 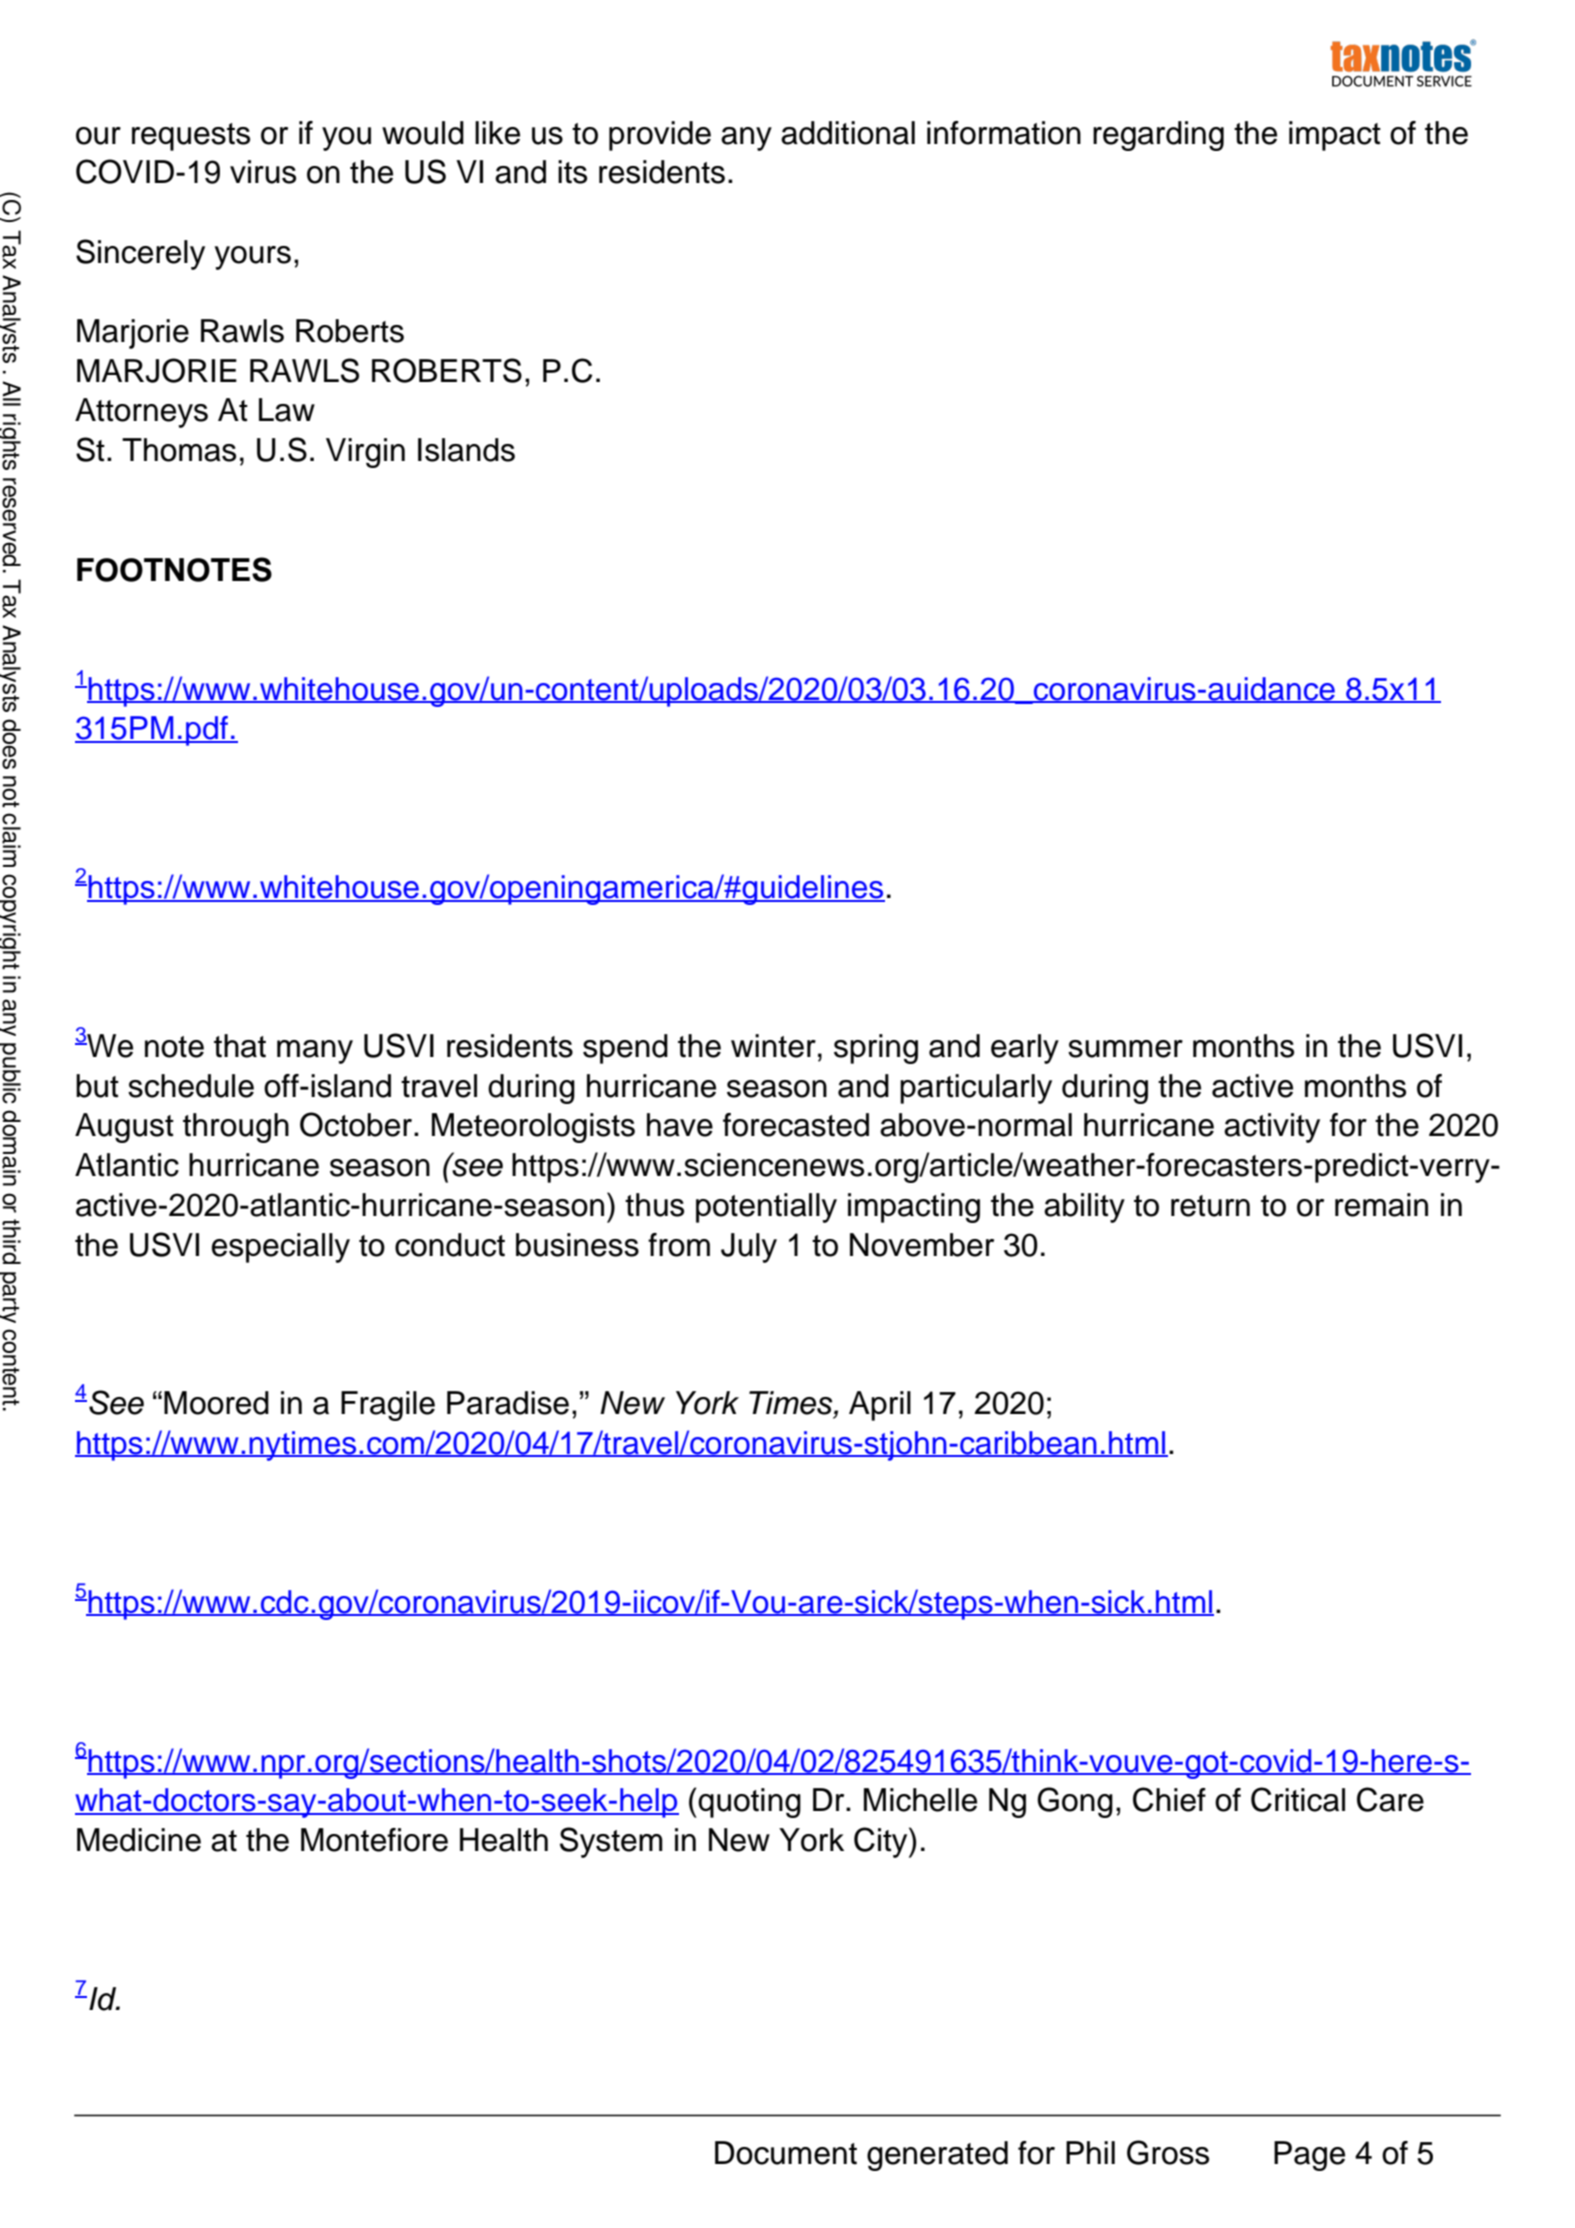 I want to click on through, so click(x=236, y=1128).
